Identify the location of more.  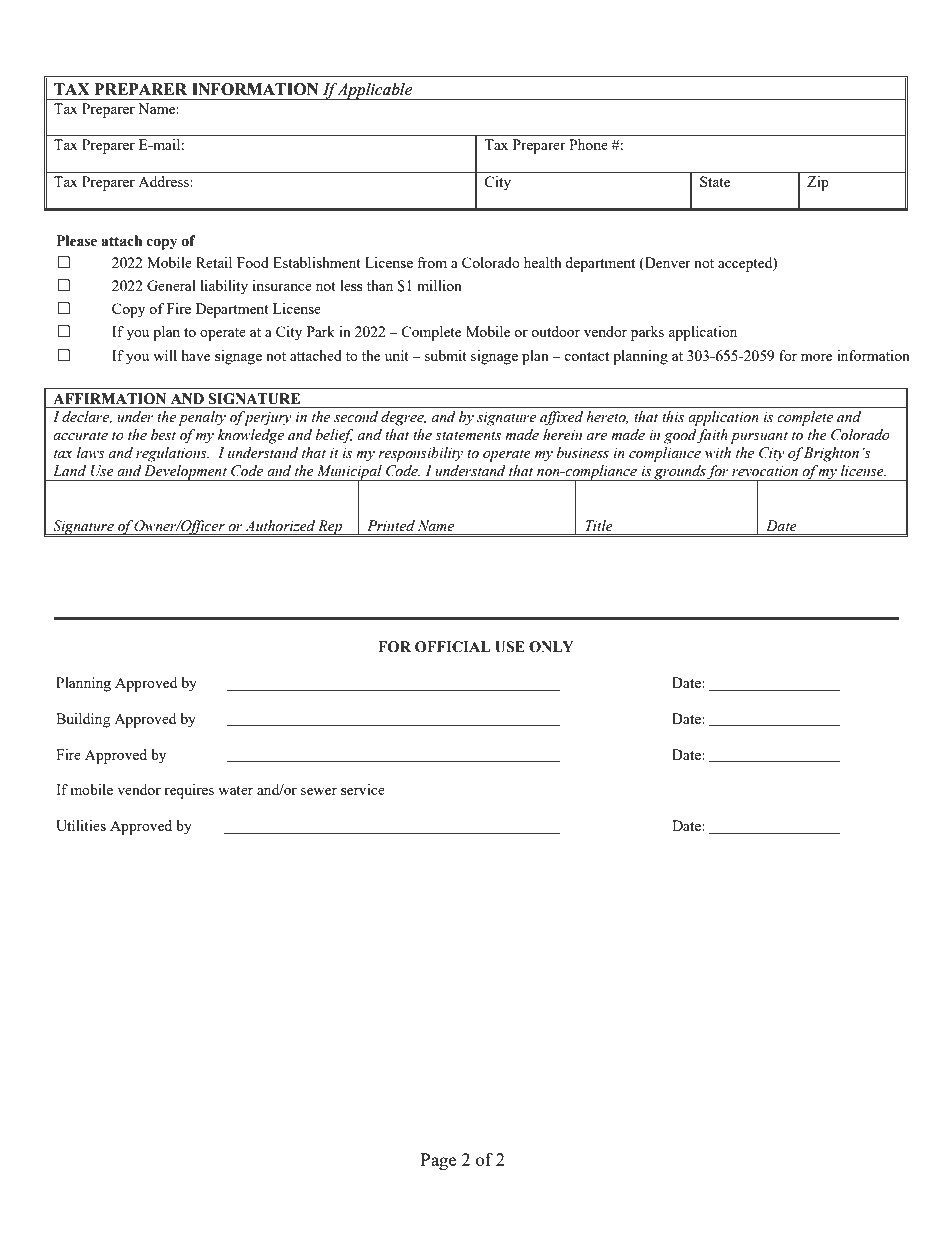
(816, 357).
